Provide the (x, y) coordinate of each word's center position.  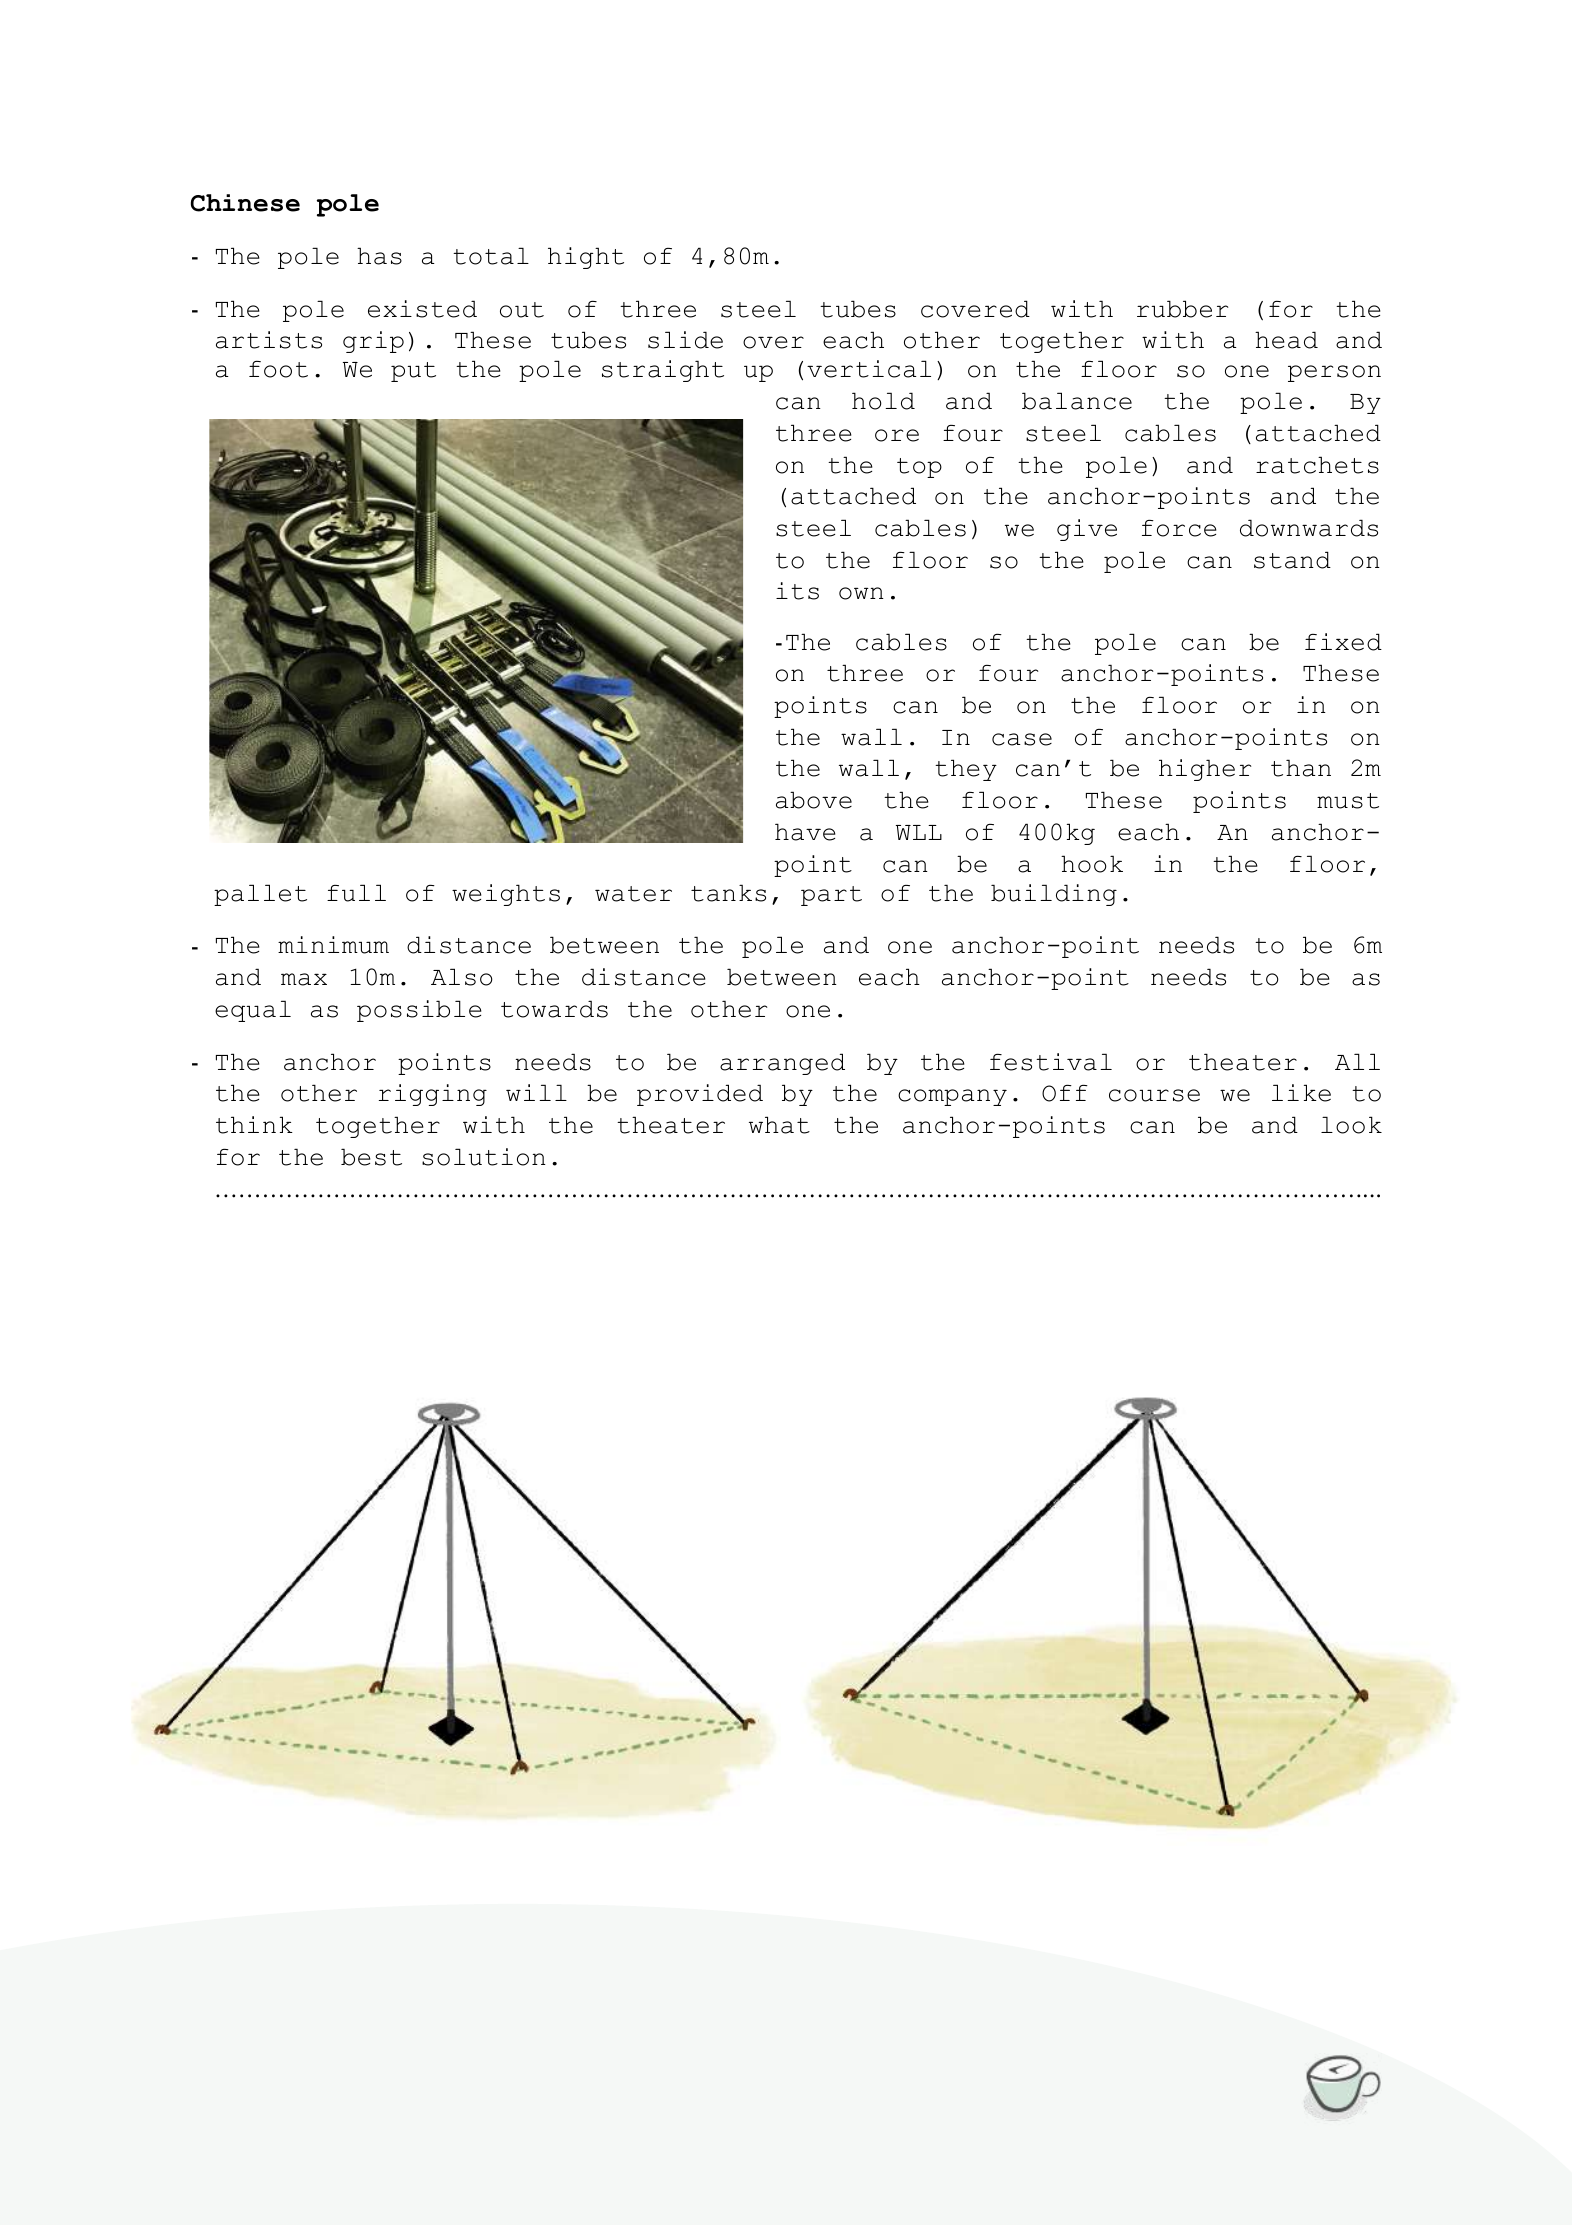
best (371, 1157)
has (379, 256)
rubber (1182, 309)
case (1022, 739)
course (1154, 1095)
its (797, 591)
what (779, 1125)
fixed (1343, 642)
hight (586, 258)
